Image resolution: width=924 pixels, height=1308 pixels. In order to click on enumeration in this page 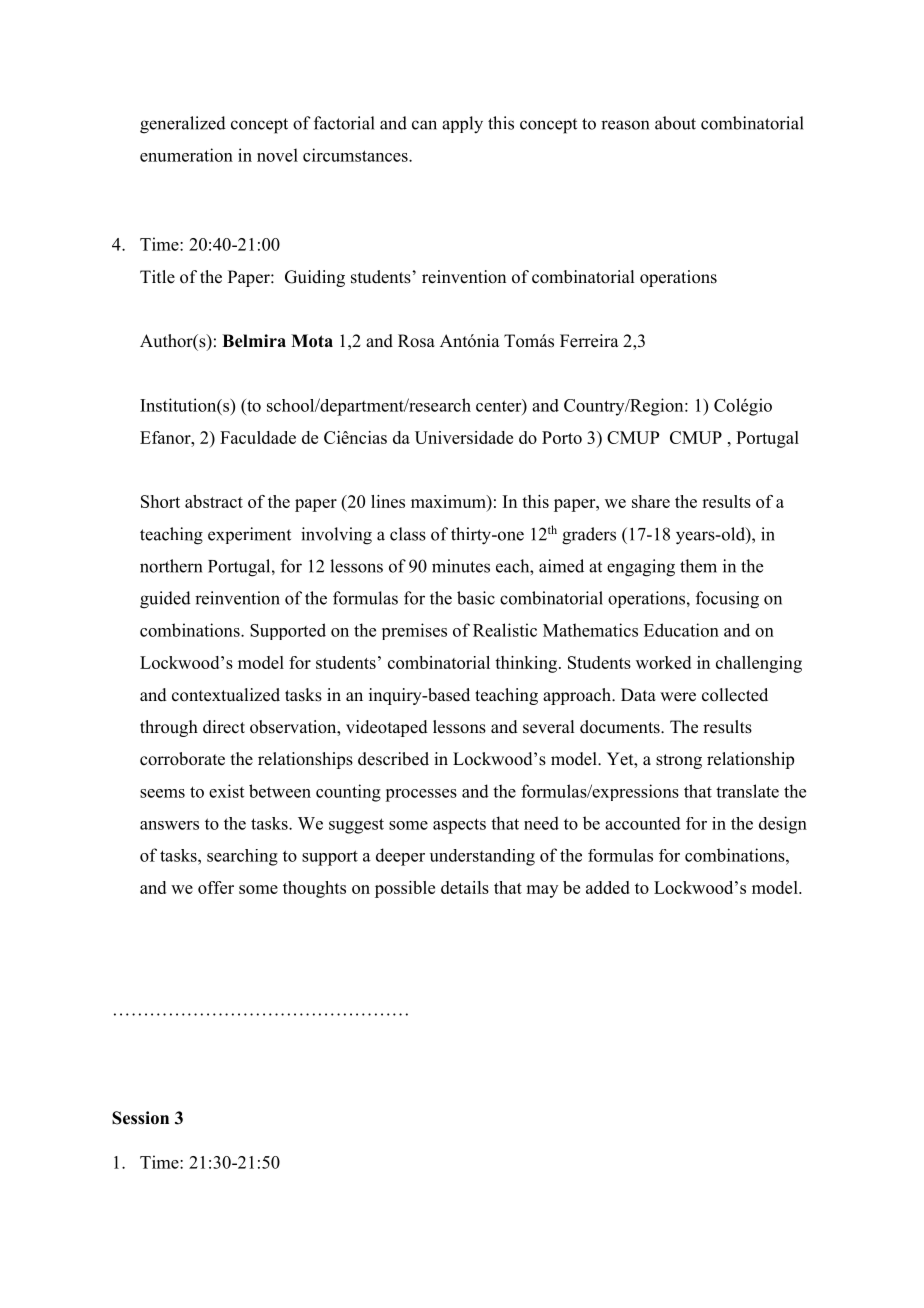, I will do `click(186, 155)`.
